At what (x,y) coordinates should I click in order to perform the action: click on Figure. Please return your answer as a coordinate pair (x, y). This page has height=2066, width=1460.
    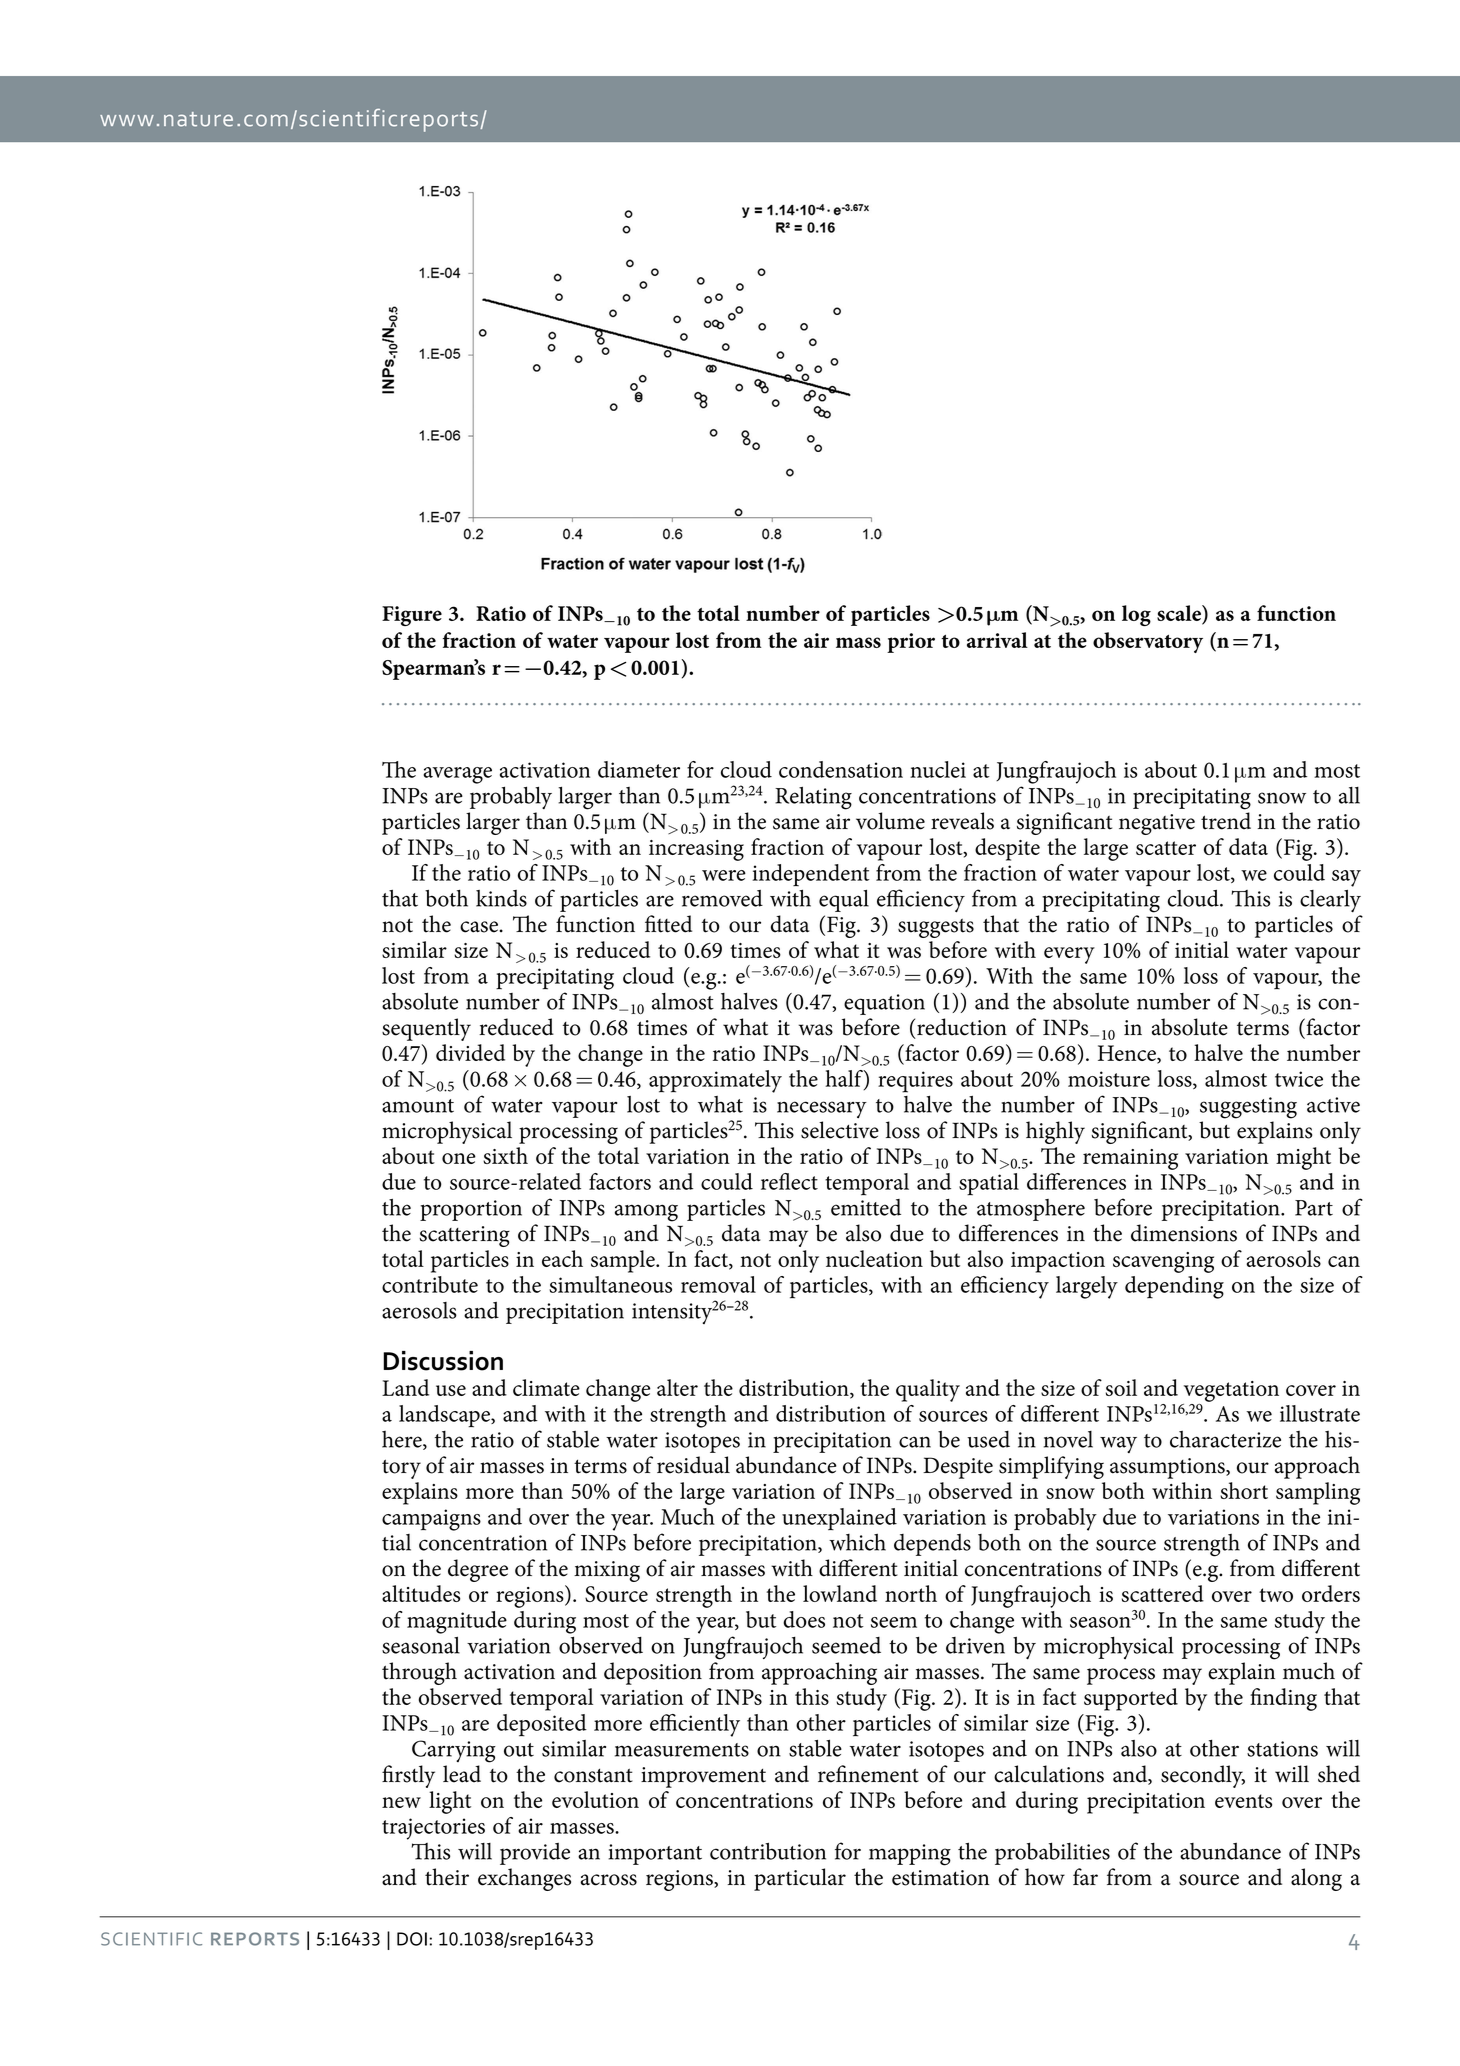
    Looking at the image, I should click on (412, 616).
